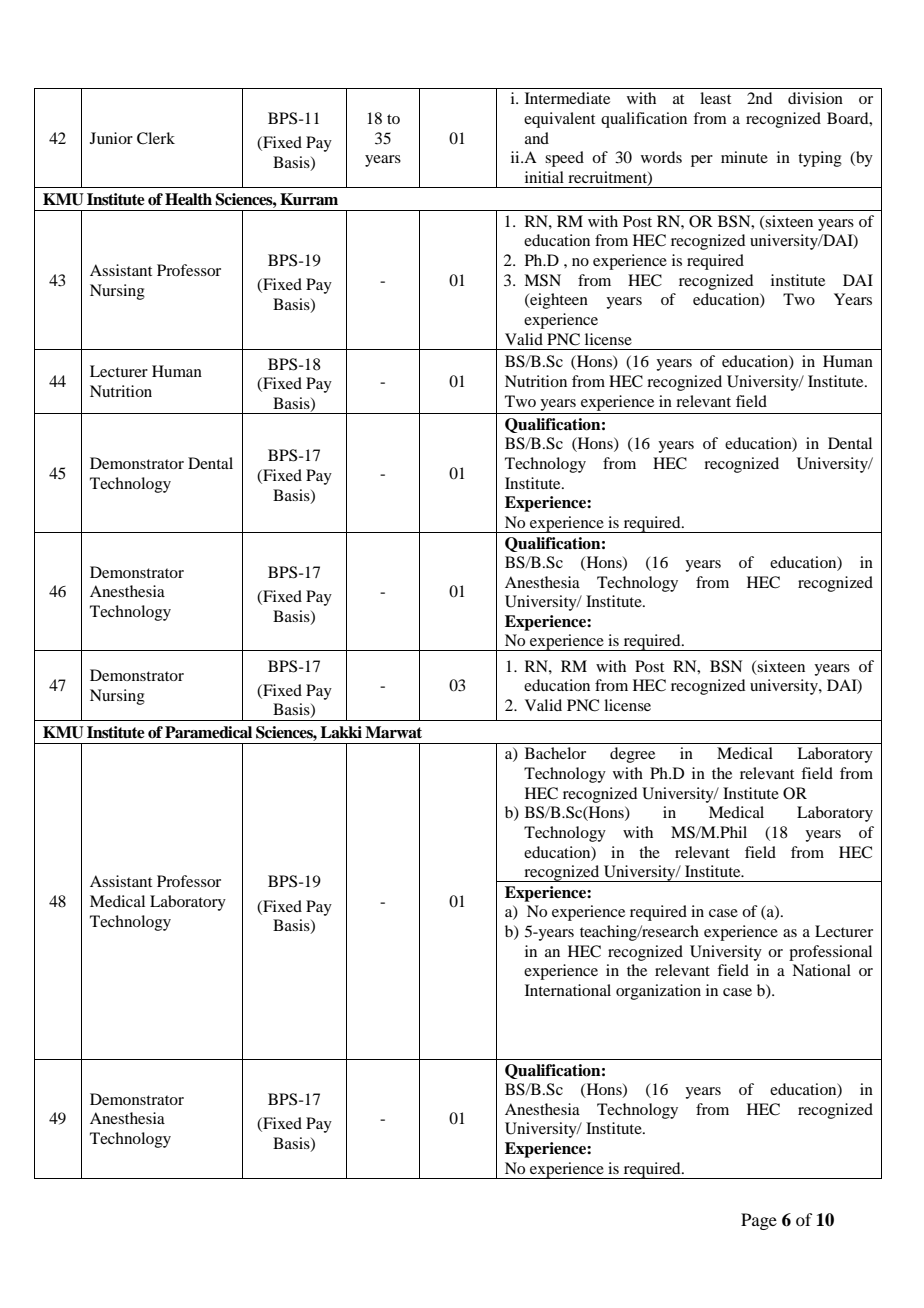 This screenshot has width=924, height=1308. I want to click on minute, so click(744, 157).
